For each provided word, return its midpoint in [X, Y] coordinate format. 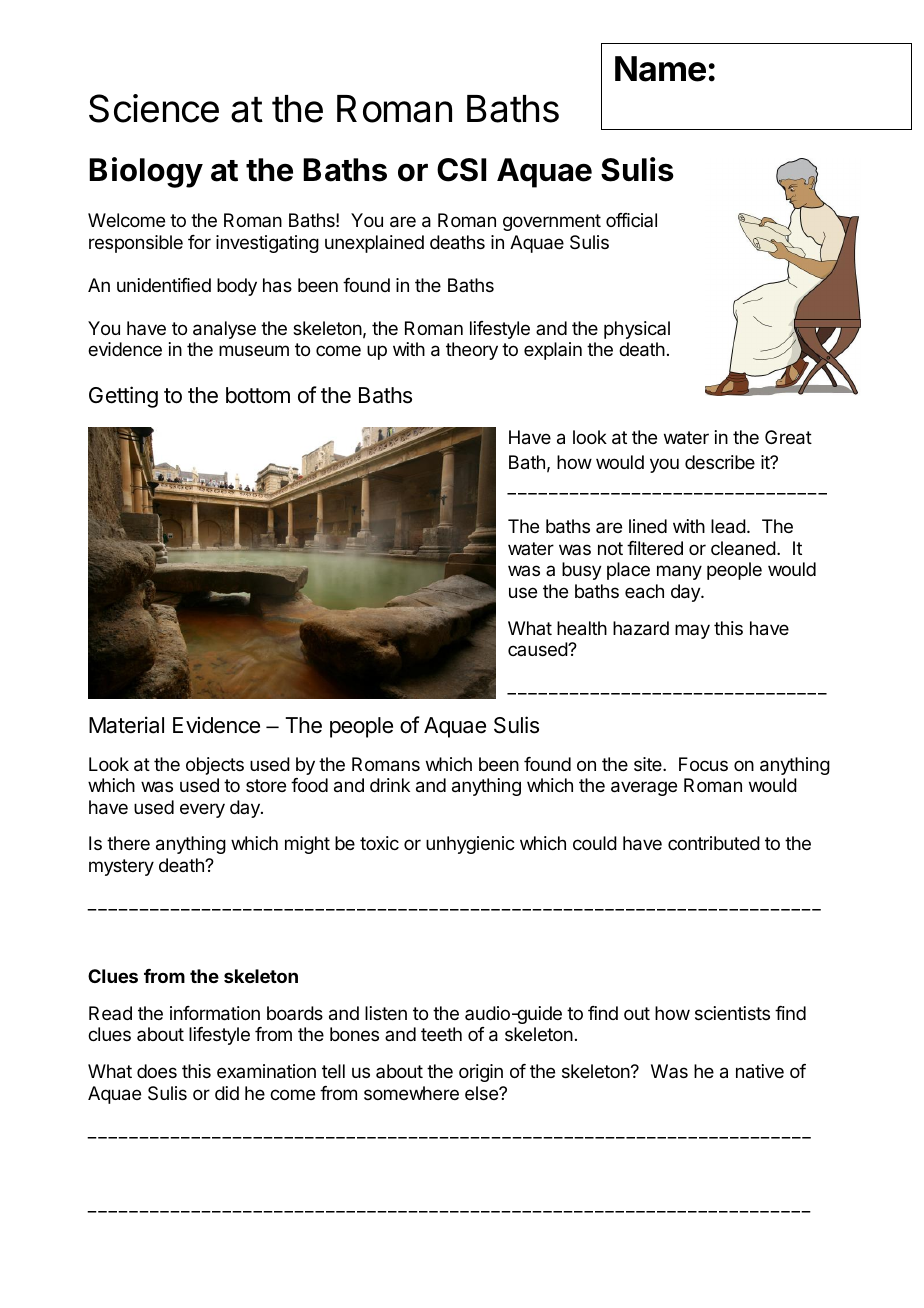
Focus [703, 764]
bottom [258, 395]
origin [481, 1073]
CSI [461, 170]
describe [720, 462]
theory [472, 351]
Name [660, 69]
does [157, 1071]
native [760, 1071]
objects [215, 766]
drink [390, 785]
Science [154, 108]
